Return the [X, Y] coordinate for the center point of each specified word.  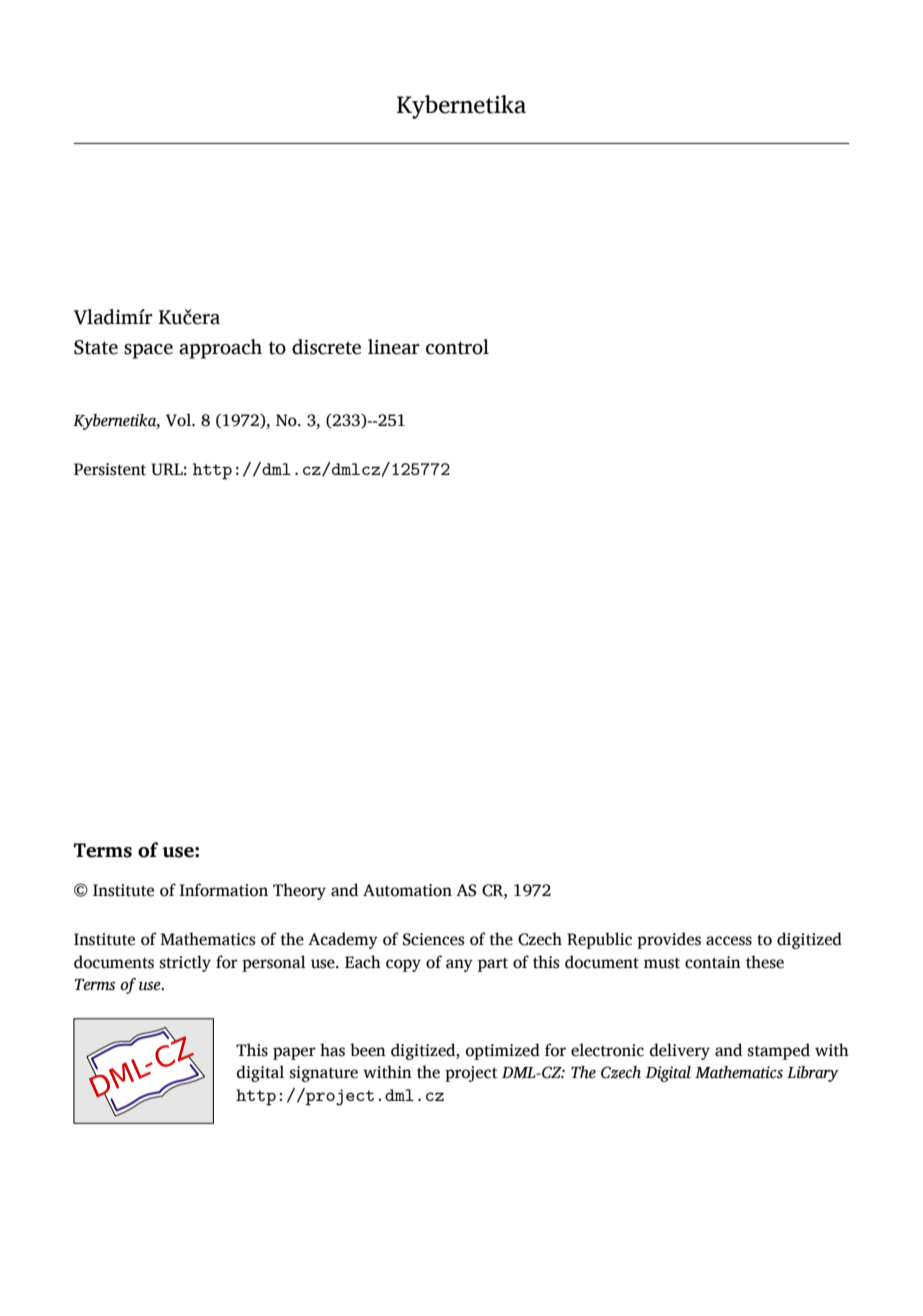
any [459, 965]
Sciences [434, 939]
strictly [185, 963]
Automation [407, 890]
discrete [326, 347]
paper [294, 1053]
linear [393, 347]
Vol [179, 420]
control [457, 347]
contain [713, 962]
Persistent [110, 469]
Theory [299, 891]
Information [224, 890]
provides [669, 940]
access [729, 941]
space [148, 351]
